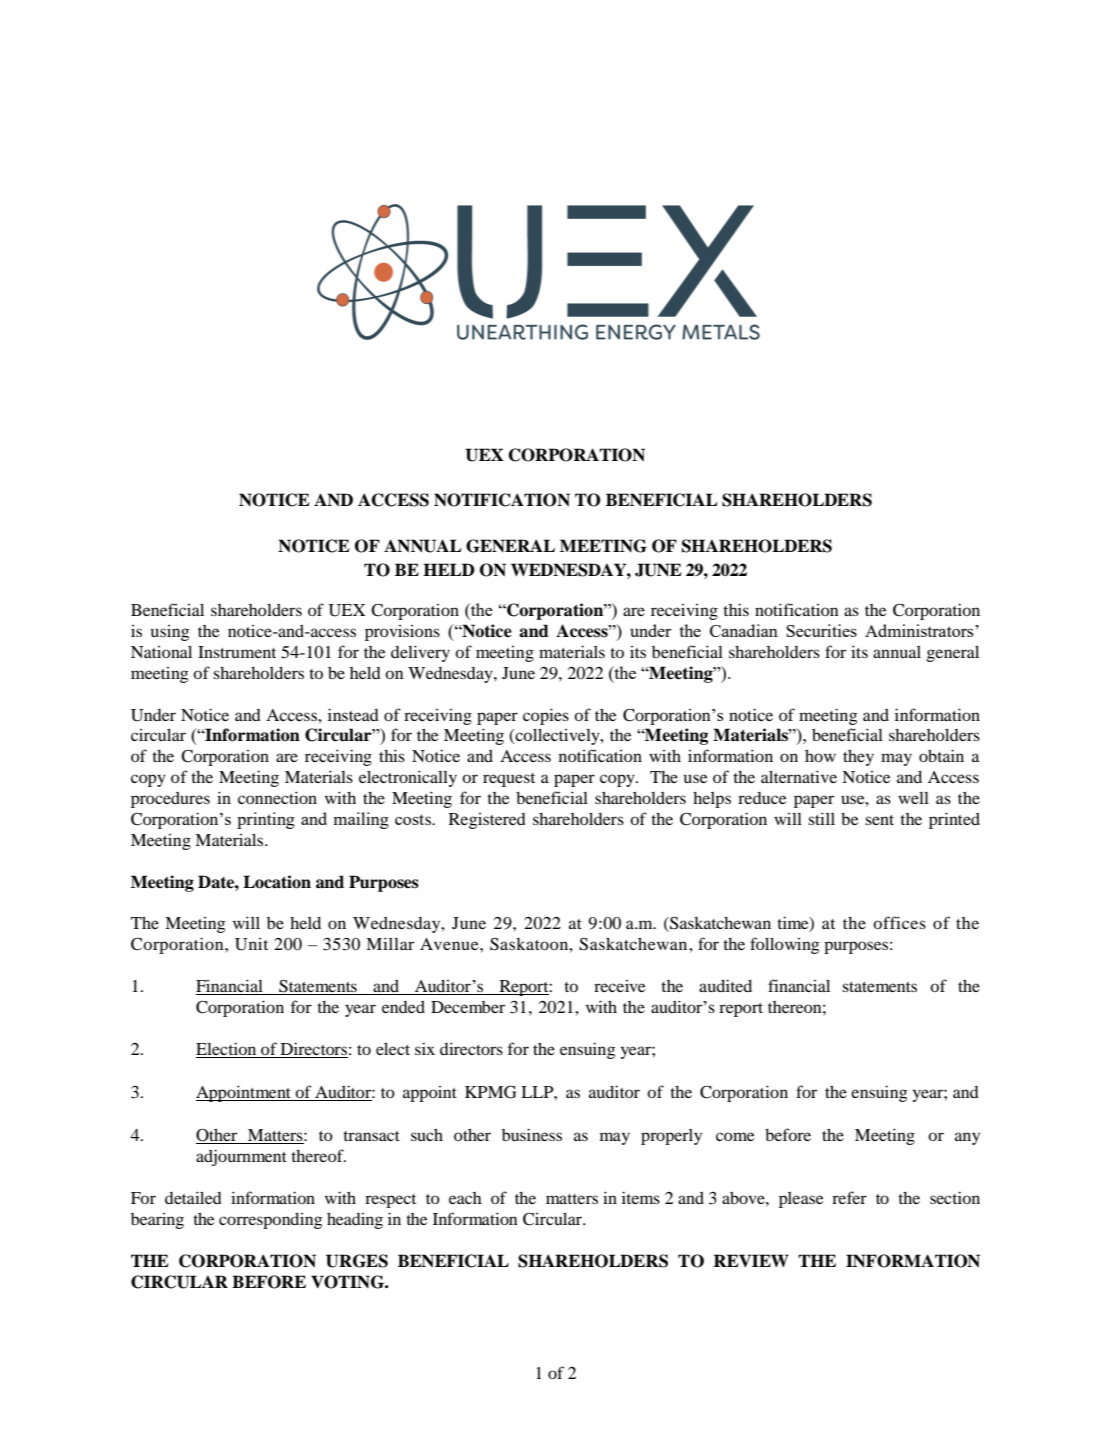 The width and height of the image is (1111, 1437). I want to click on Securities, so click(821, 630).
